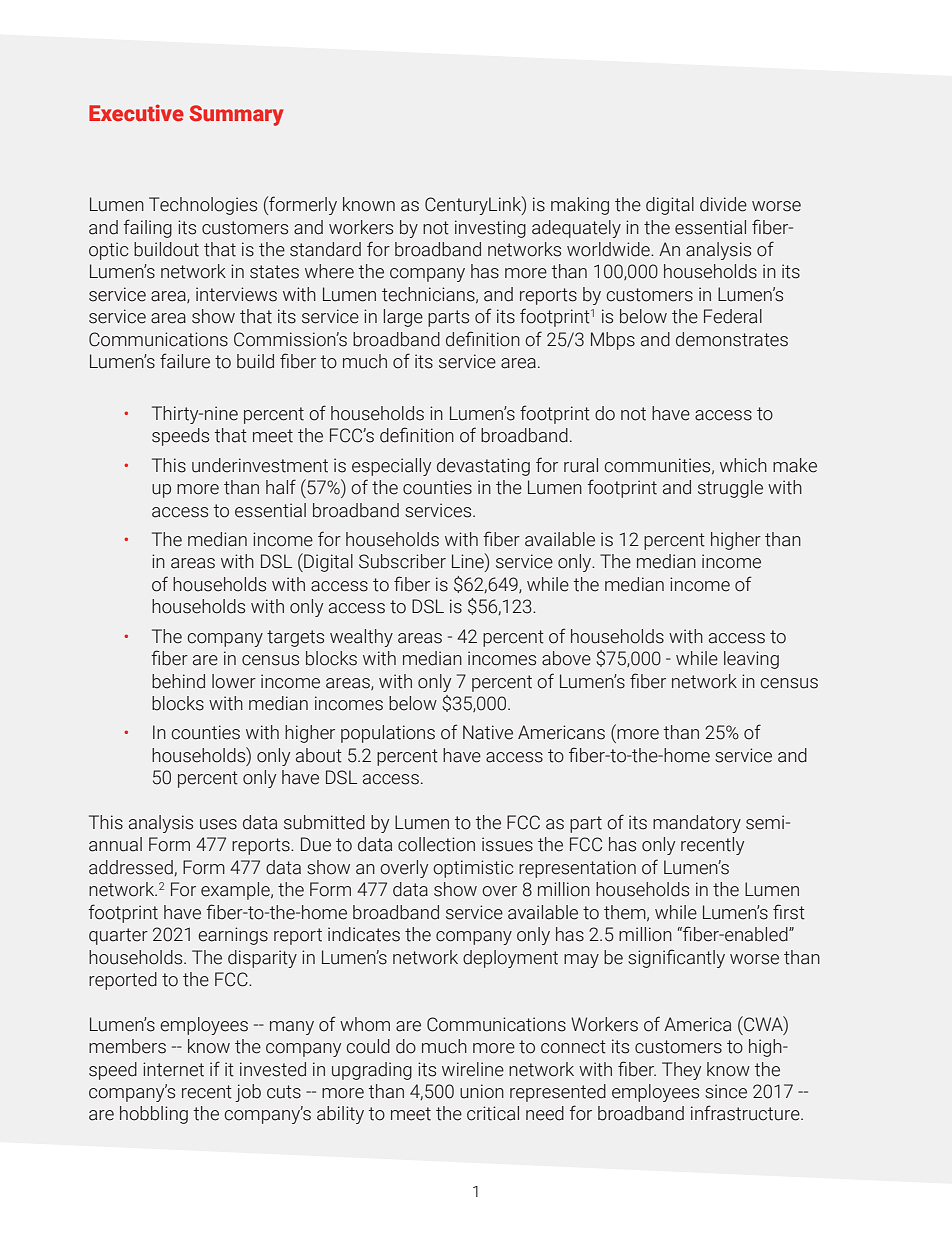 The height and width of the screenshot is (1233, 952). What do you see at coordinates (723, 204) in the screenshot?
I see `divide` at bounding box center [723, 204].
